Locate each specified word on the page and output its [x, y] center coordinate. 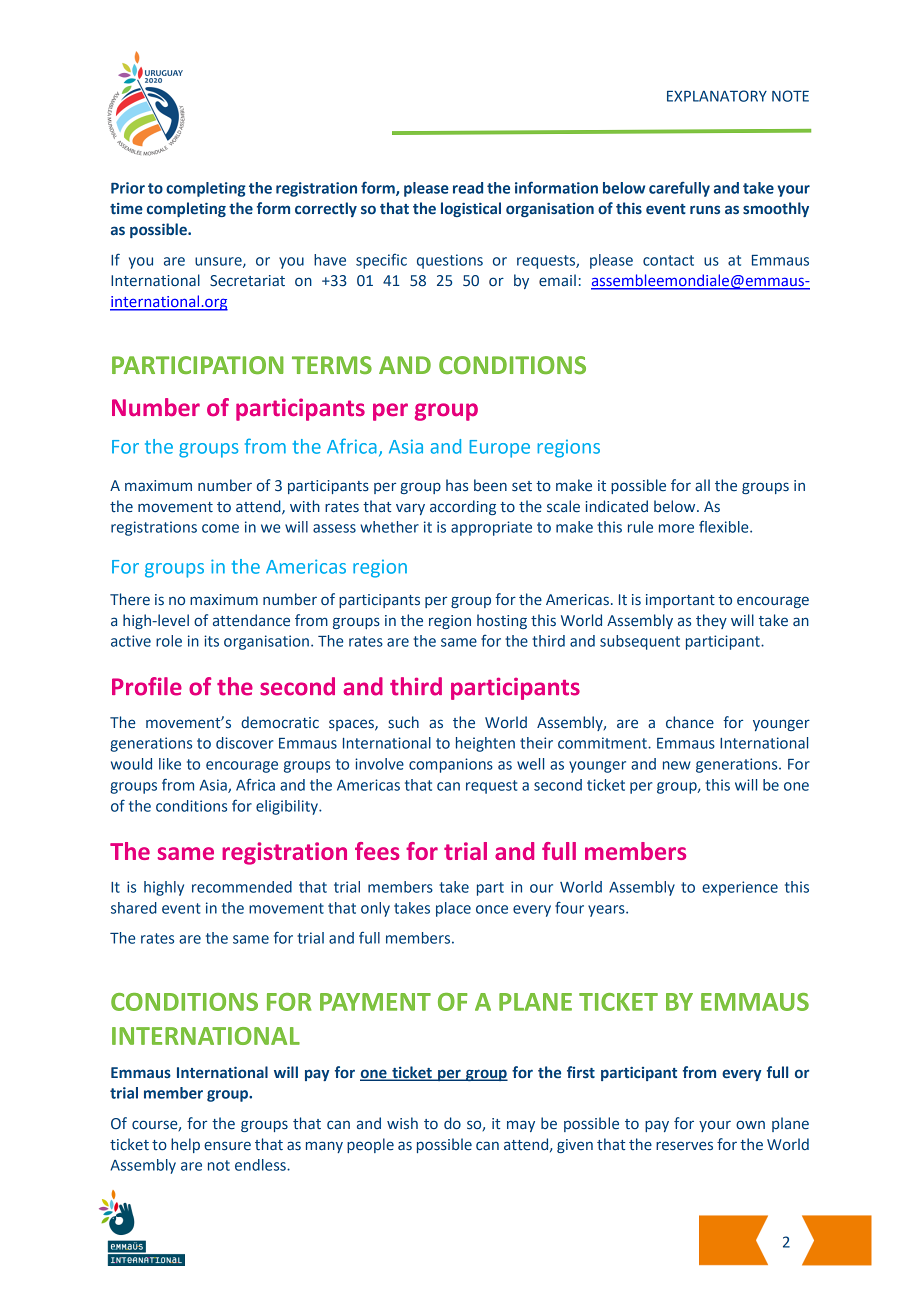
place [453, 909]
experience [740, 888]
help [185, 1145]
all [702, 485]
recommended [242, 887]
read [468, 188]
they [711, 621]
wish [402, 1123]
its [211, 641]
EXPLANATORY [717, 96]
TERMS [332, 365]
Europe [500, 449]
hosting [502, 621]
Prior [128, 188]
